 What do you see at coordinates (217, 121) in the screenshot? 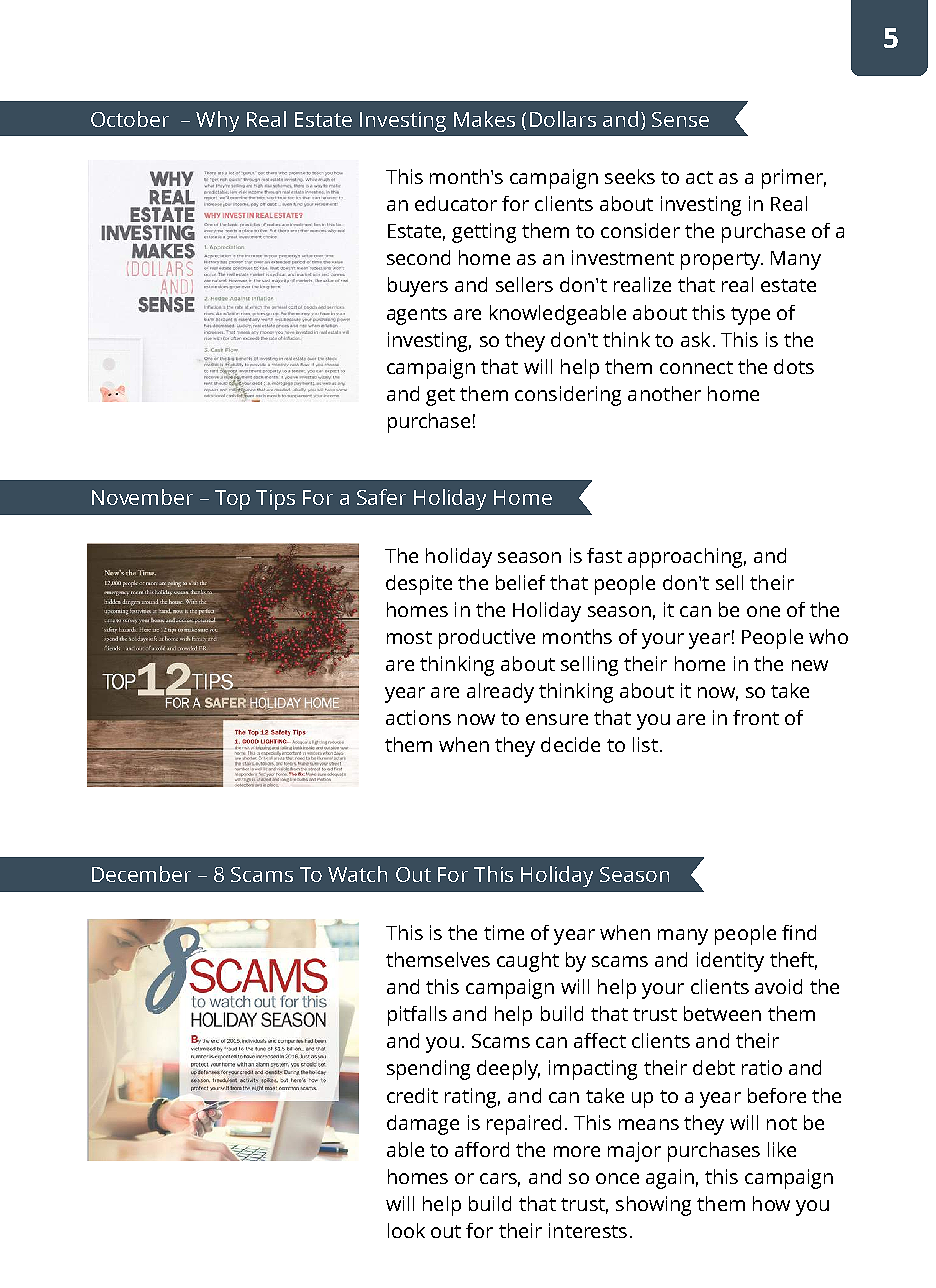
I see `Why` at bounding box center [217, 121].
